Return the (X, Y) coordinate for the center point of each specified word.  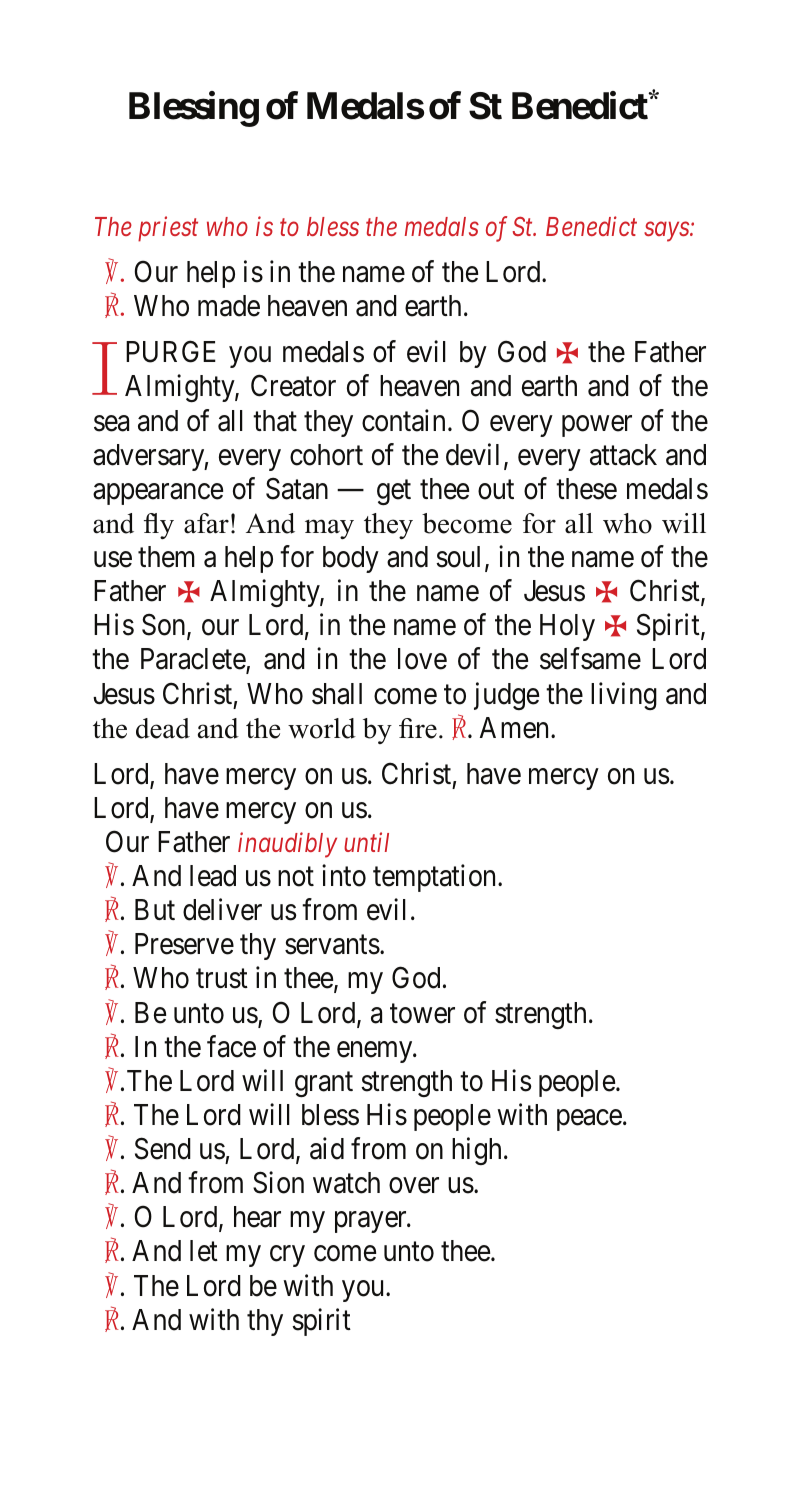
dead (163, 728)
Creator (293, 386)
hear (257, 1217)
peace (589, 1120)
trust (222, 979)
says (667, 232)
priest (168, 229)
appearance (158, 494)
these (586, 489)
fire (418, 728)
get (394, 492)
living (624, 696)
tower (422, 1014)
